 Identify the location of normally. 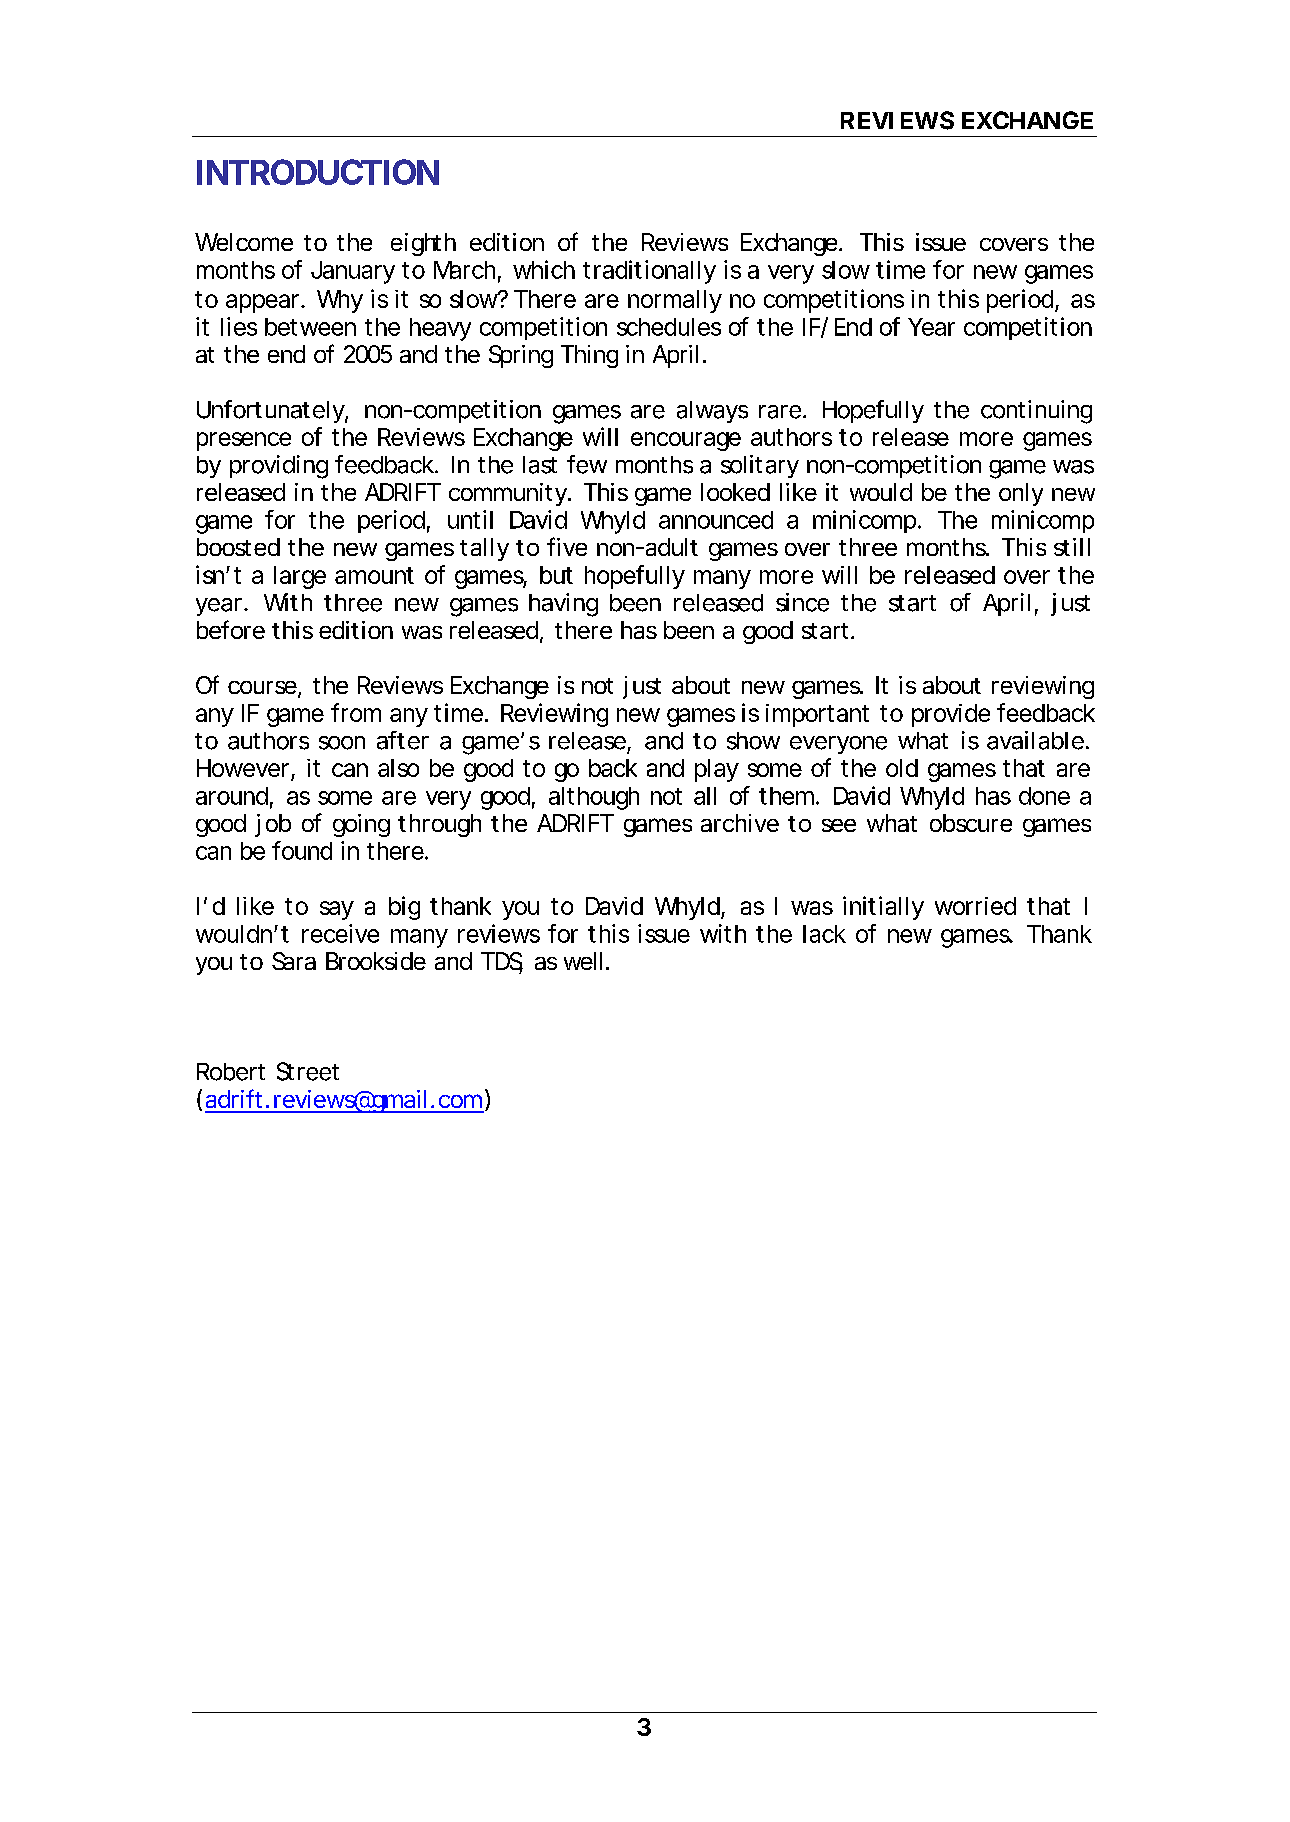
(675, 301).
